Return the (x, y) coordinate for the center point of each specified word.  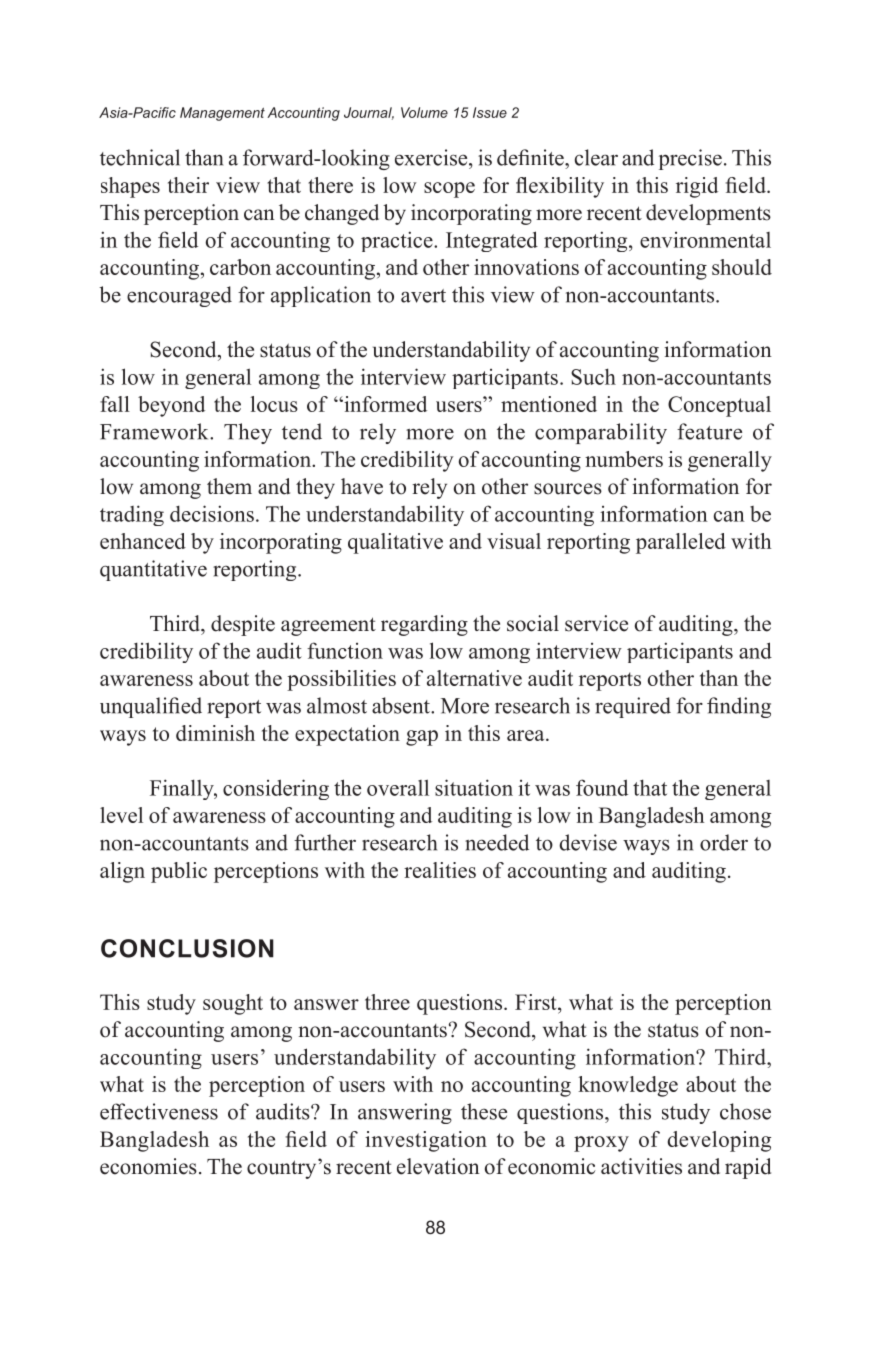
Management (222, 114)
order (724, 842)
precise (690, 159)
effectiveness (159, 1111)
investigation (426, 1141)
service (596, 623)
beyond (171, 406)
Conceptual (719, 406)
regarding (424, 625)
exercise (432, 157)
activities (641, 1166)
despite (243, 625)
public (179, 872)
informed (384, 404)
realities (440, 870)
